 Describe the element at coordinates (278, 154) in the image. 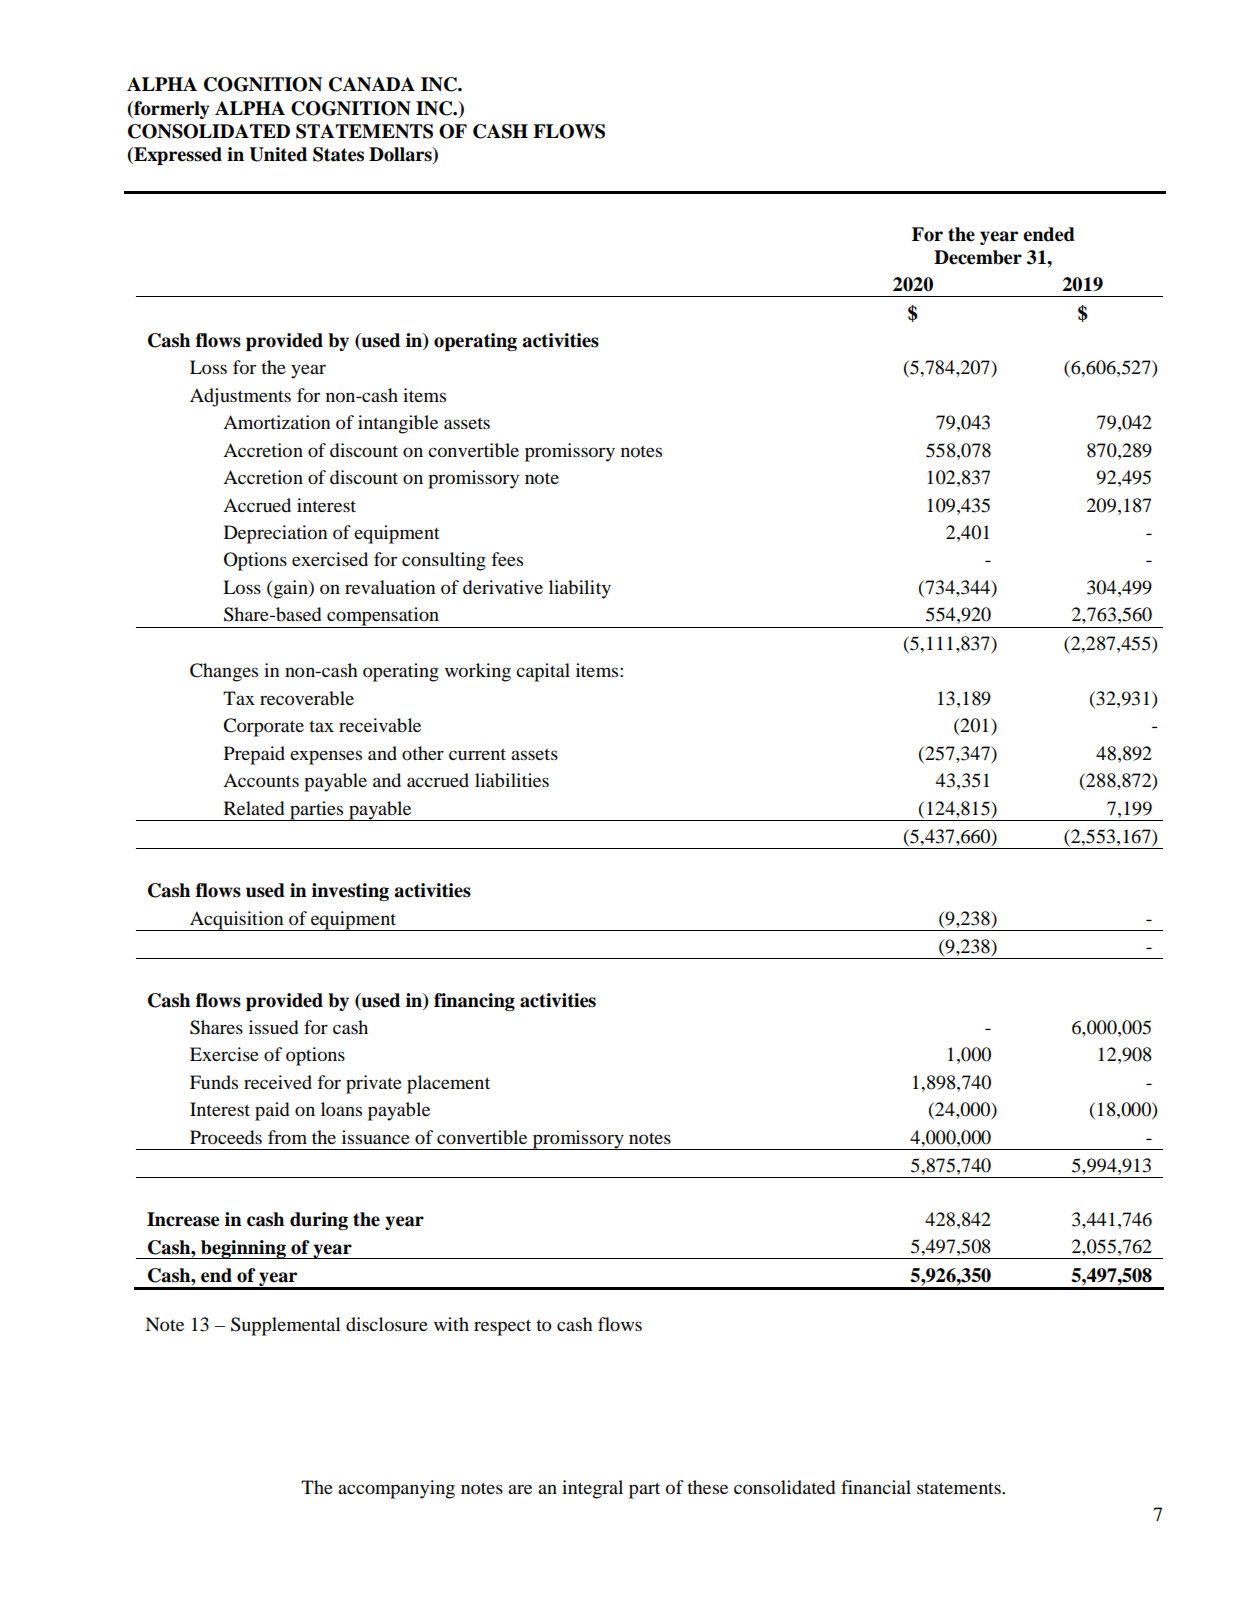

I see `United` at that location.
